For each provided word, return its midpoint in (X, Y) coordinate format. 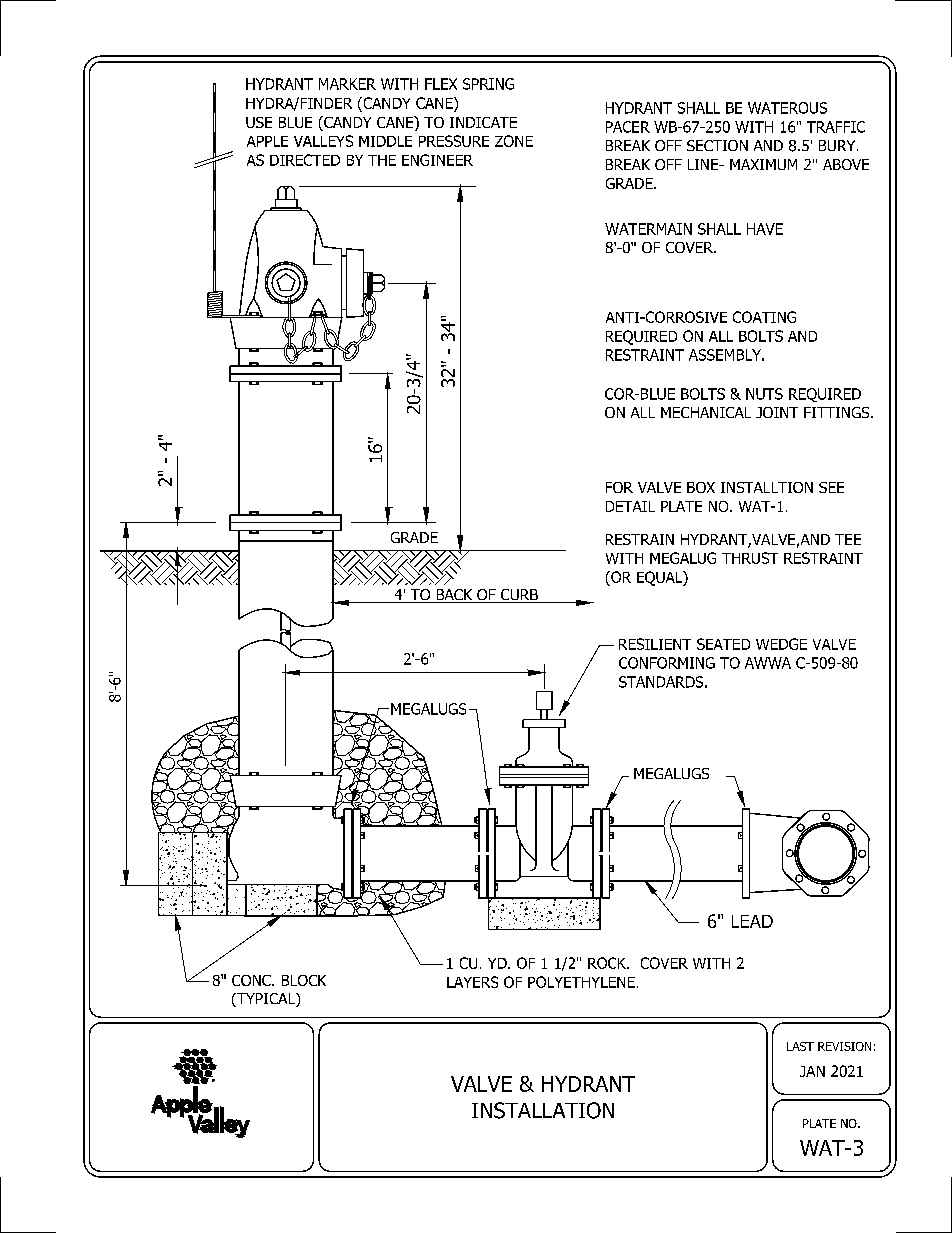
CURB (519, 596)
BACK (454, 596)
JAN (812, 1071)
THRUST (750, 558)
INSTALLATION (543, 1110)
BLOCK (304, 980)
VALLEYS (323, 141)
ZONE (514, 141)
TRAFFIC (836, 127)
